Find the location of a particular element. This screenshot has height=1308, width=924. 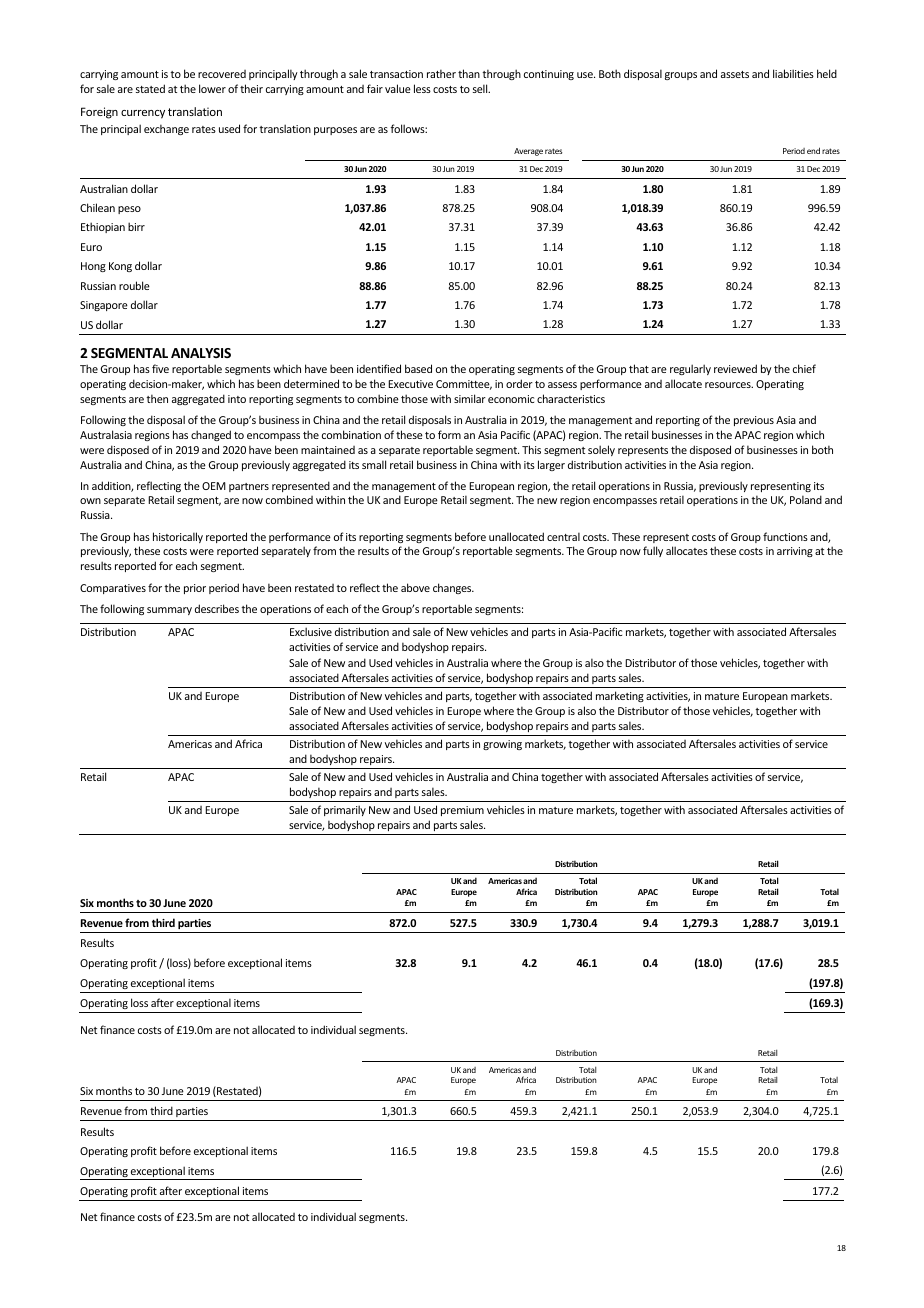

ANALYSIS is located at coordinates (201, 353).
